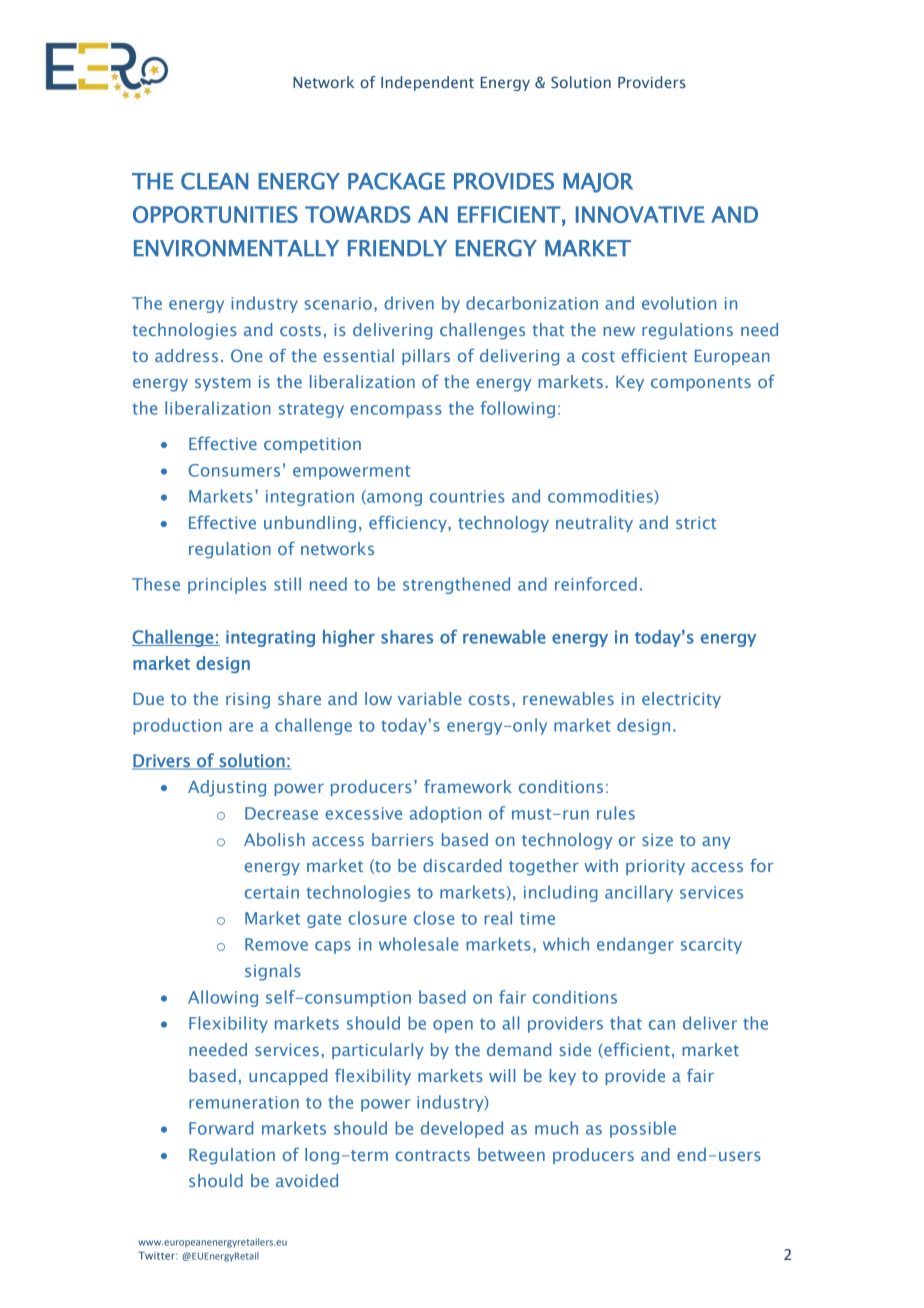  Describe the element at coordinates (598, 182) in the screenshot. I see `MAJOR` at that location.
